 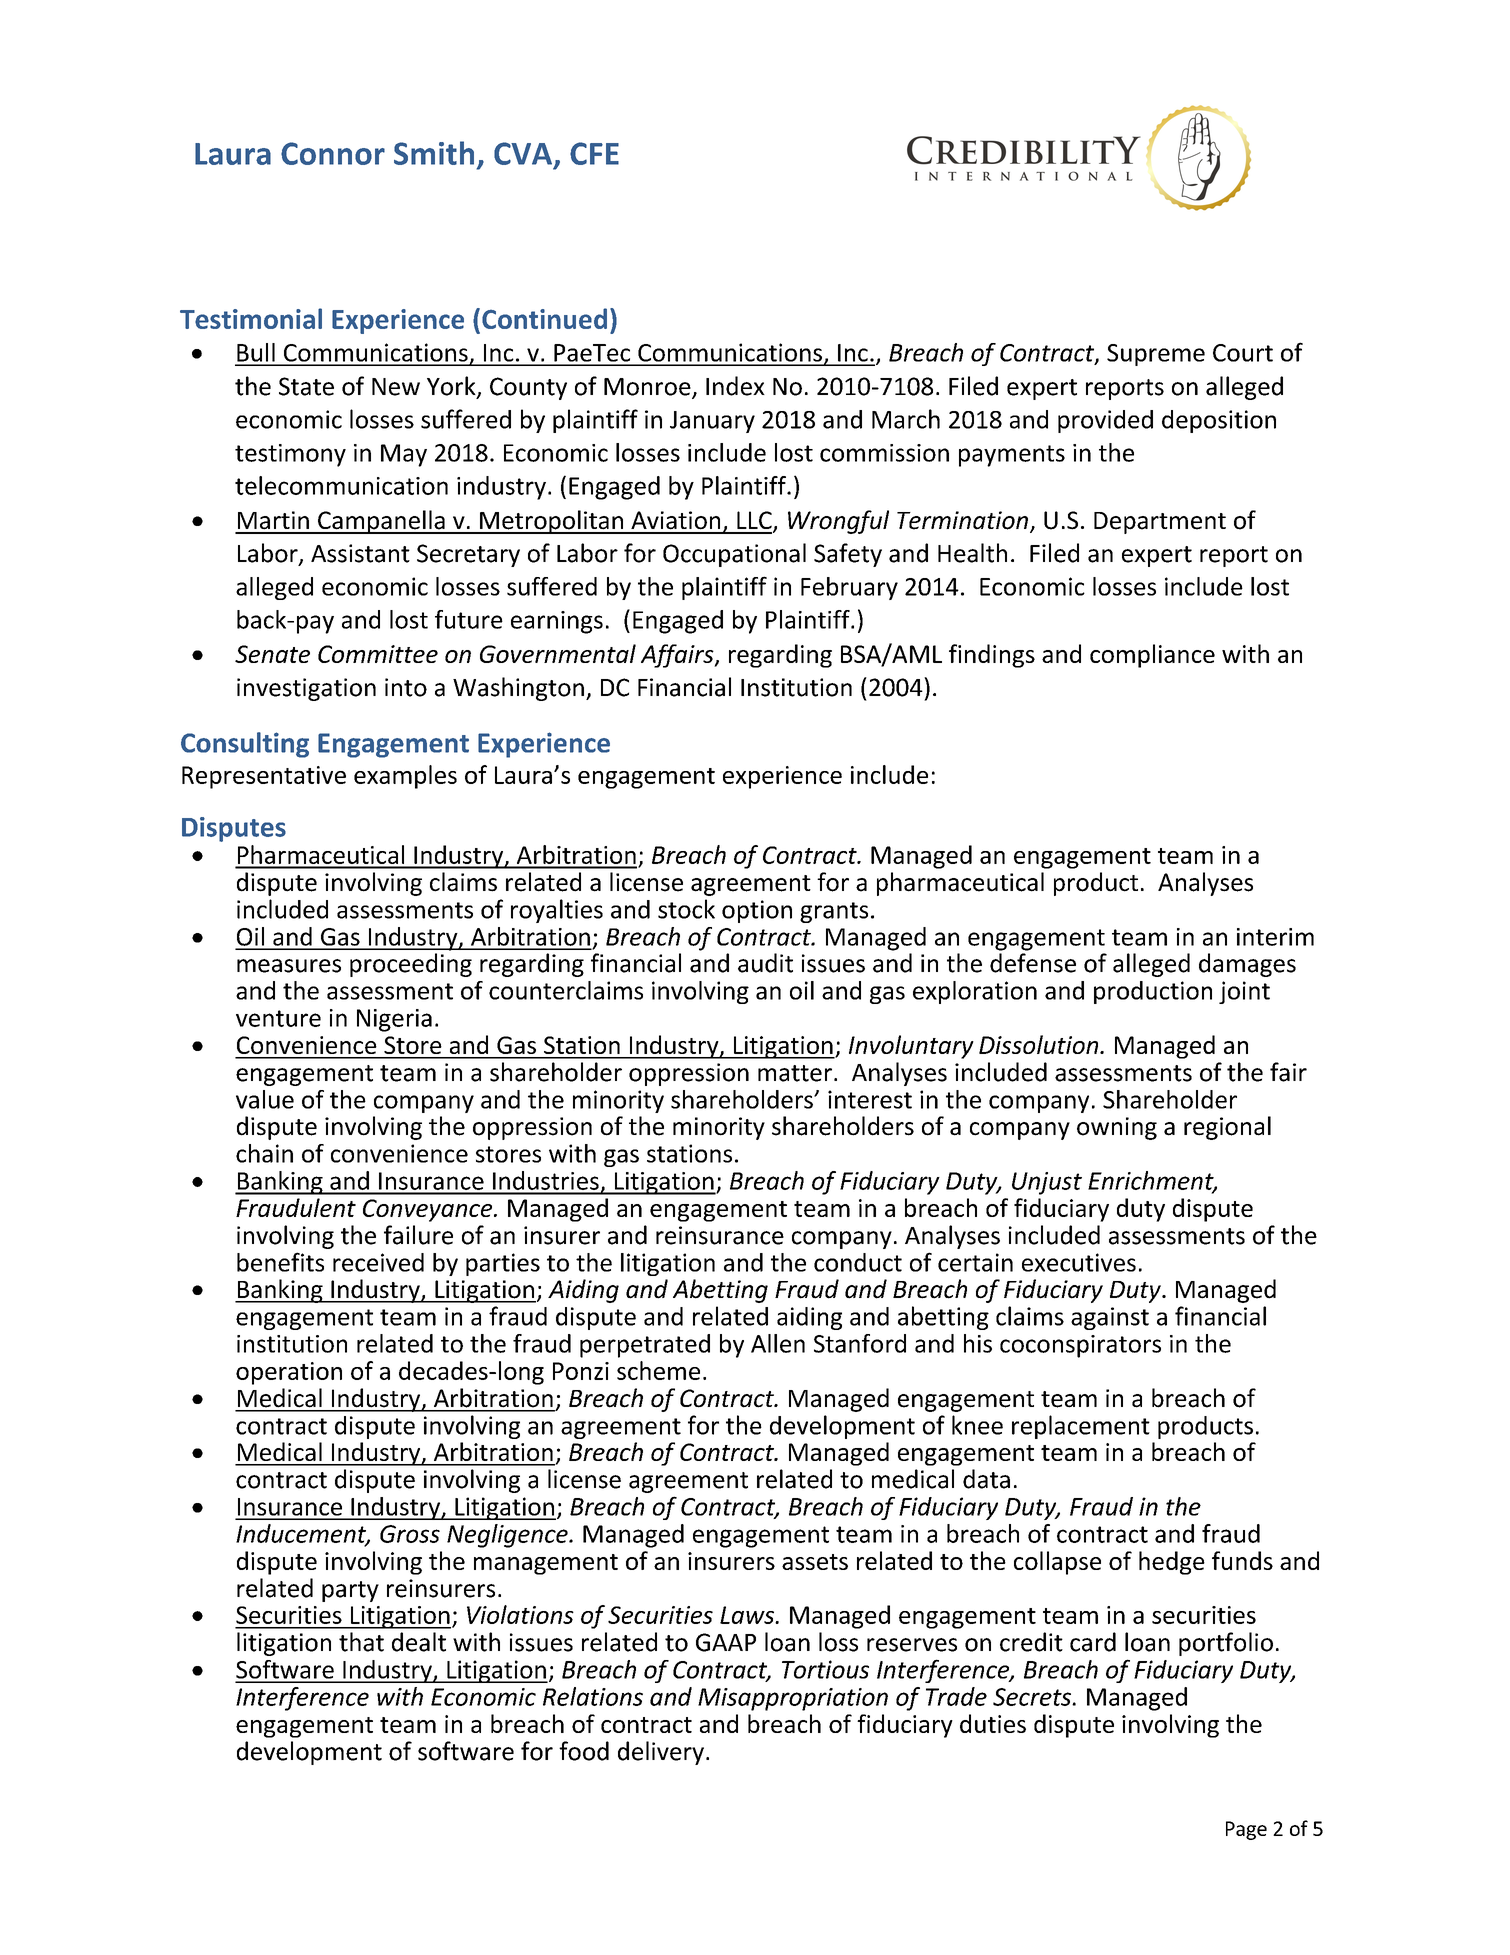 What do you see at coordinates (360, 553) in the image?
I see `Assistant` at bounding box center [360, 553].
